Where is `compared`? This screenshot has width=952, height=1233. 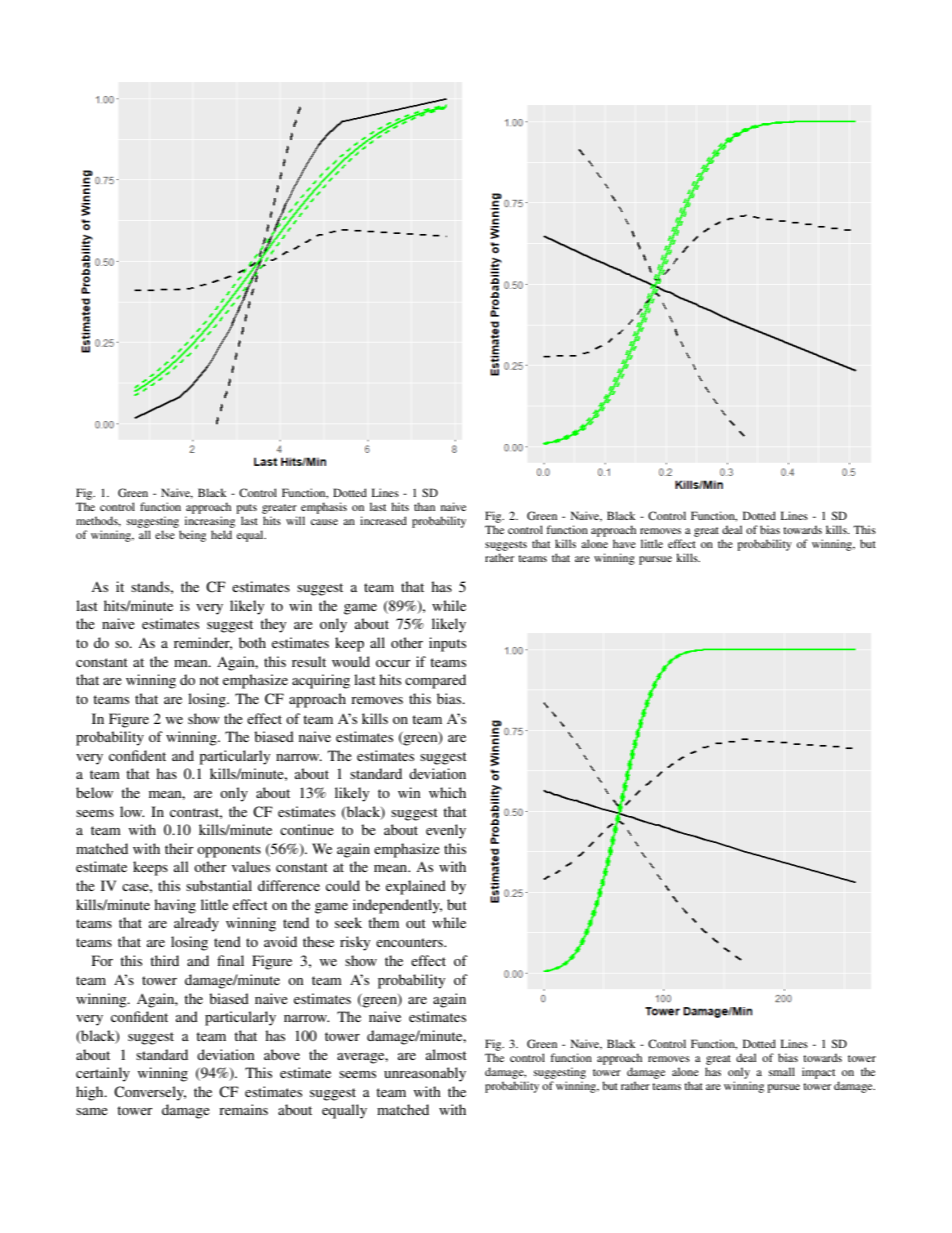 compared is located at coordinates (435, 681).
